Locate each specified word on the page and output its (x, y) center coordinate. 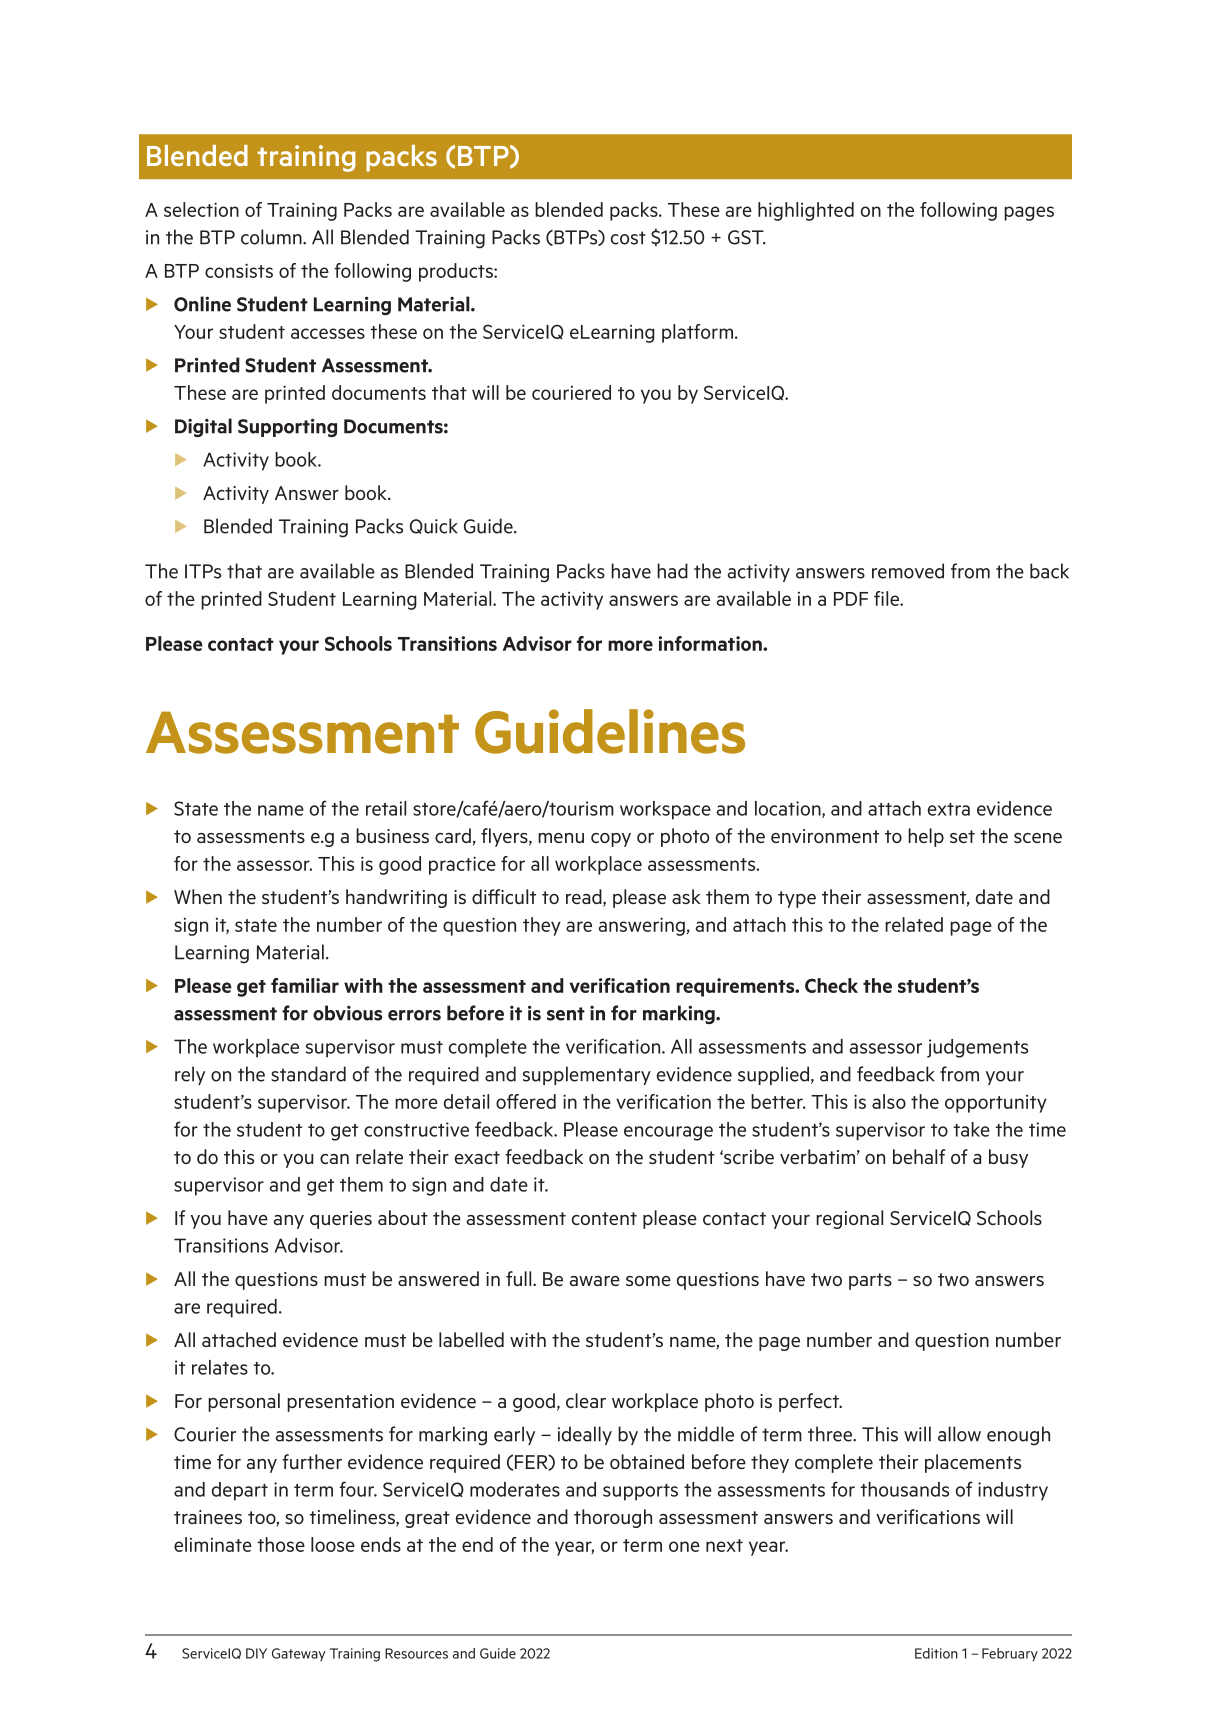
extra (949, 809)
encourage (668, 1133)
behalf (919, 1156)
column (272, 237)
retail (386, 808)
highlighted (806, 211)
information (711, 643)
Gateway (298, 1654)
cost (628, 238)
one (684, 1546)
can (334, 1159)
